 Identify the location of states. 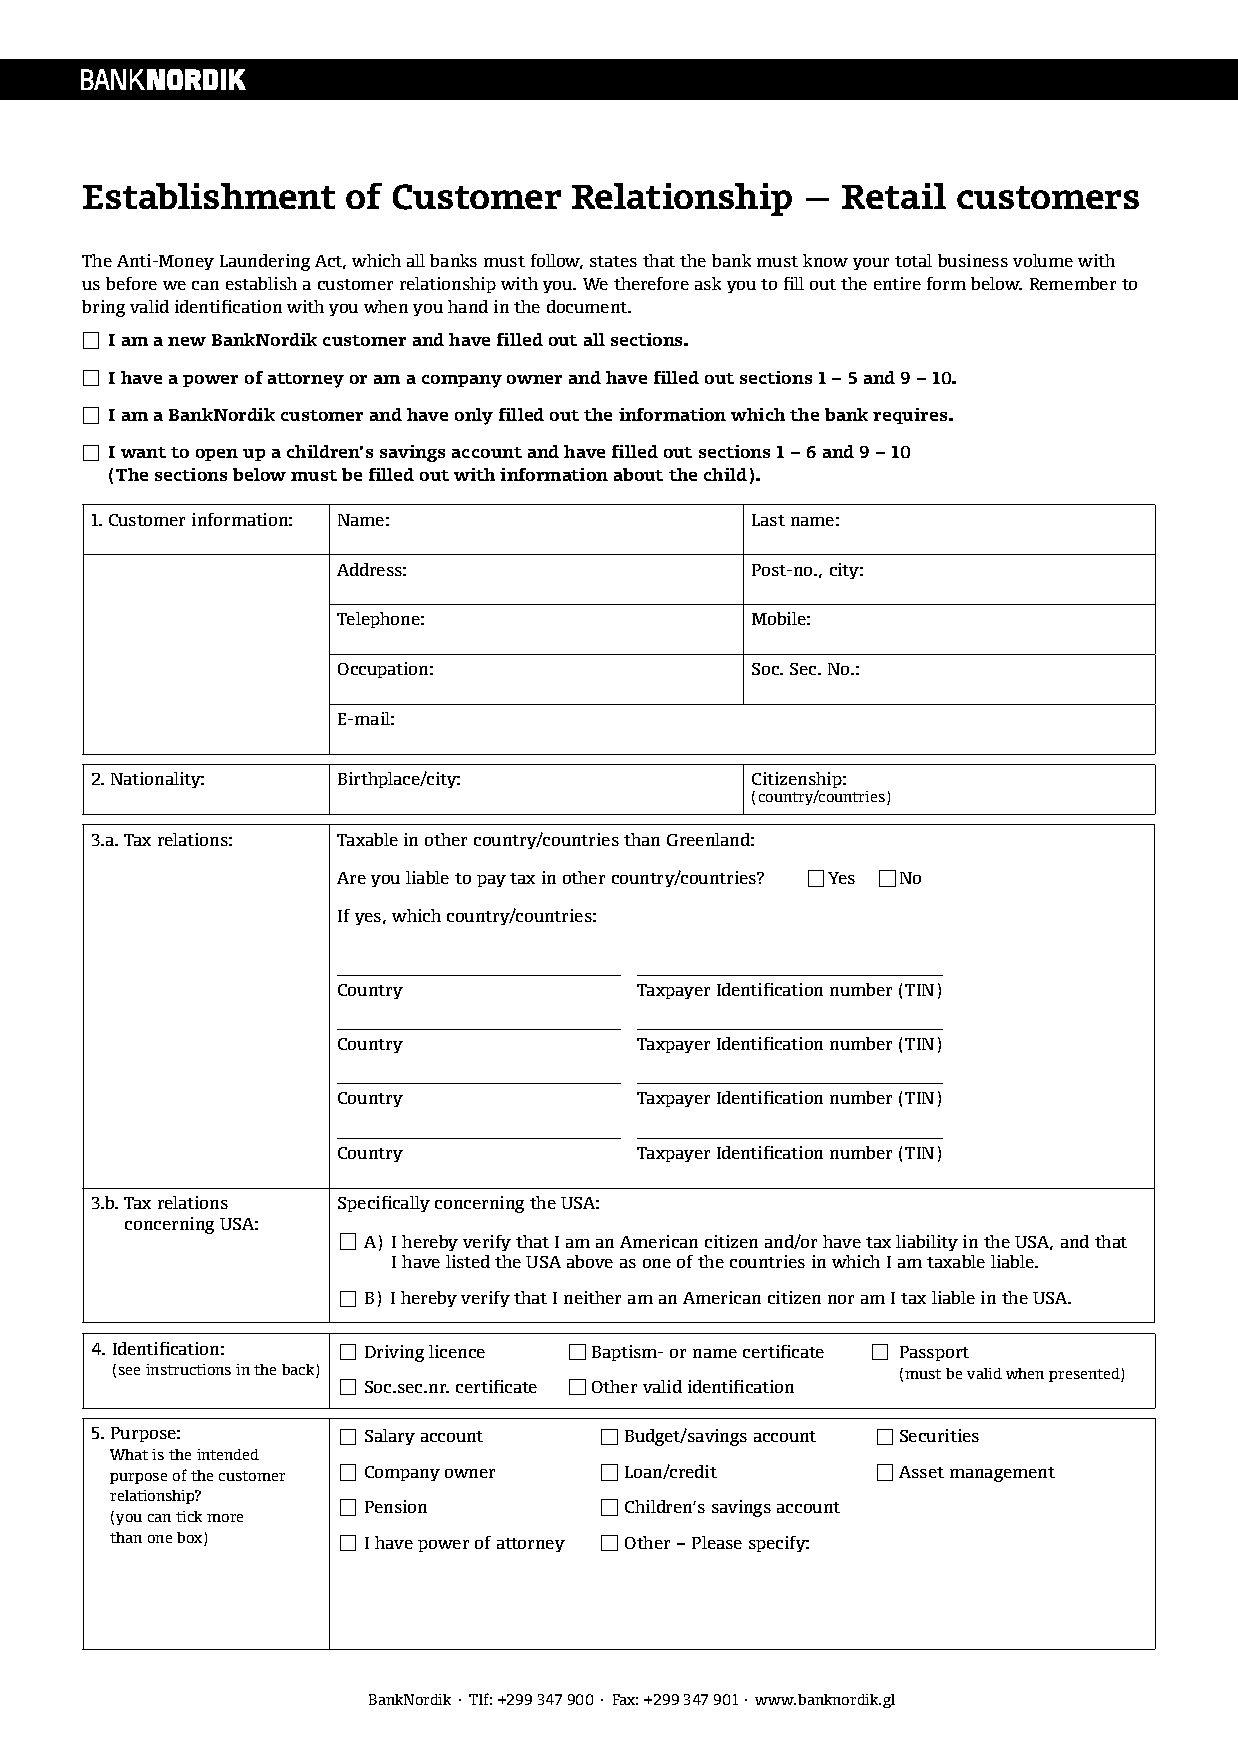
(613, 261).
